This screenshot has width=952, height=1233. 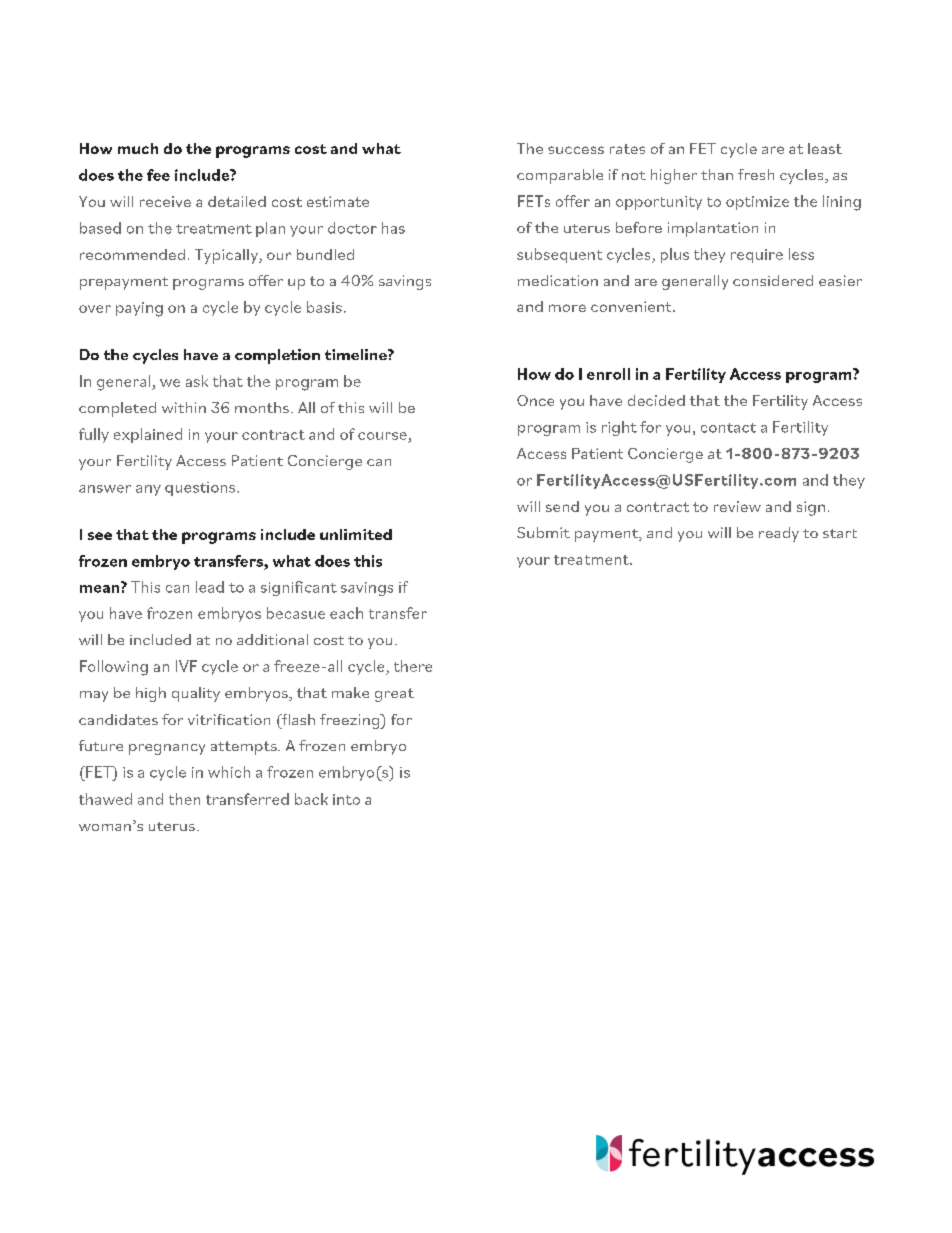 I want to click on fresh, so click(x=756, y=174).
